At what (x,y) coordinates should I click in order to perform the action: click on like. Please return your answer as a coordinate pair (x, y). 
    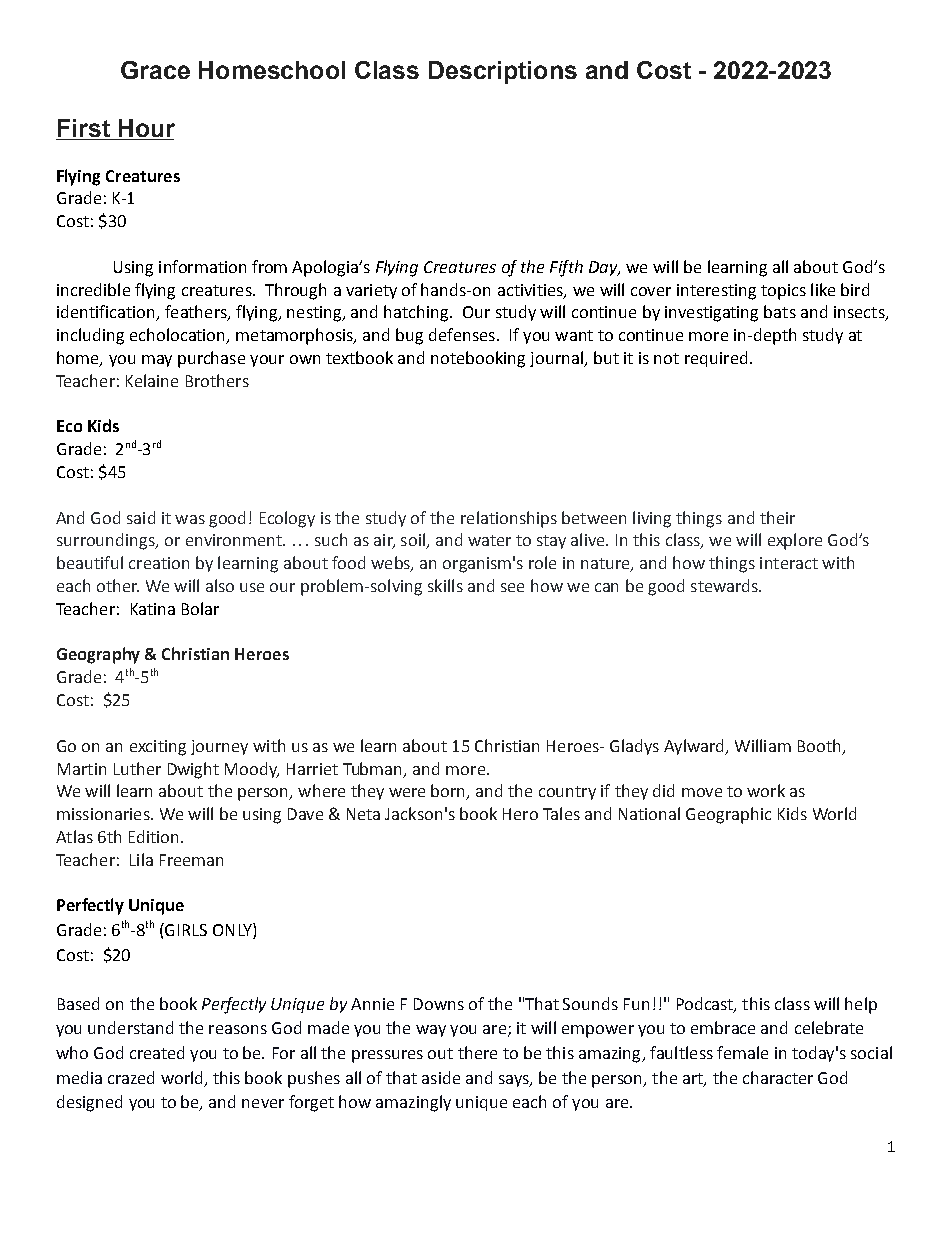
    Looking at the image, I should click on (823, 289).
